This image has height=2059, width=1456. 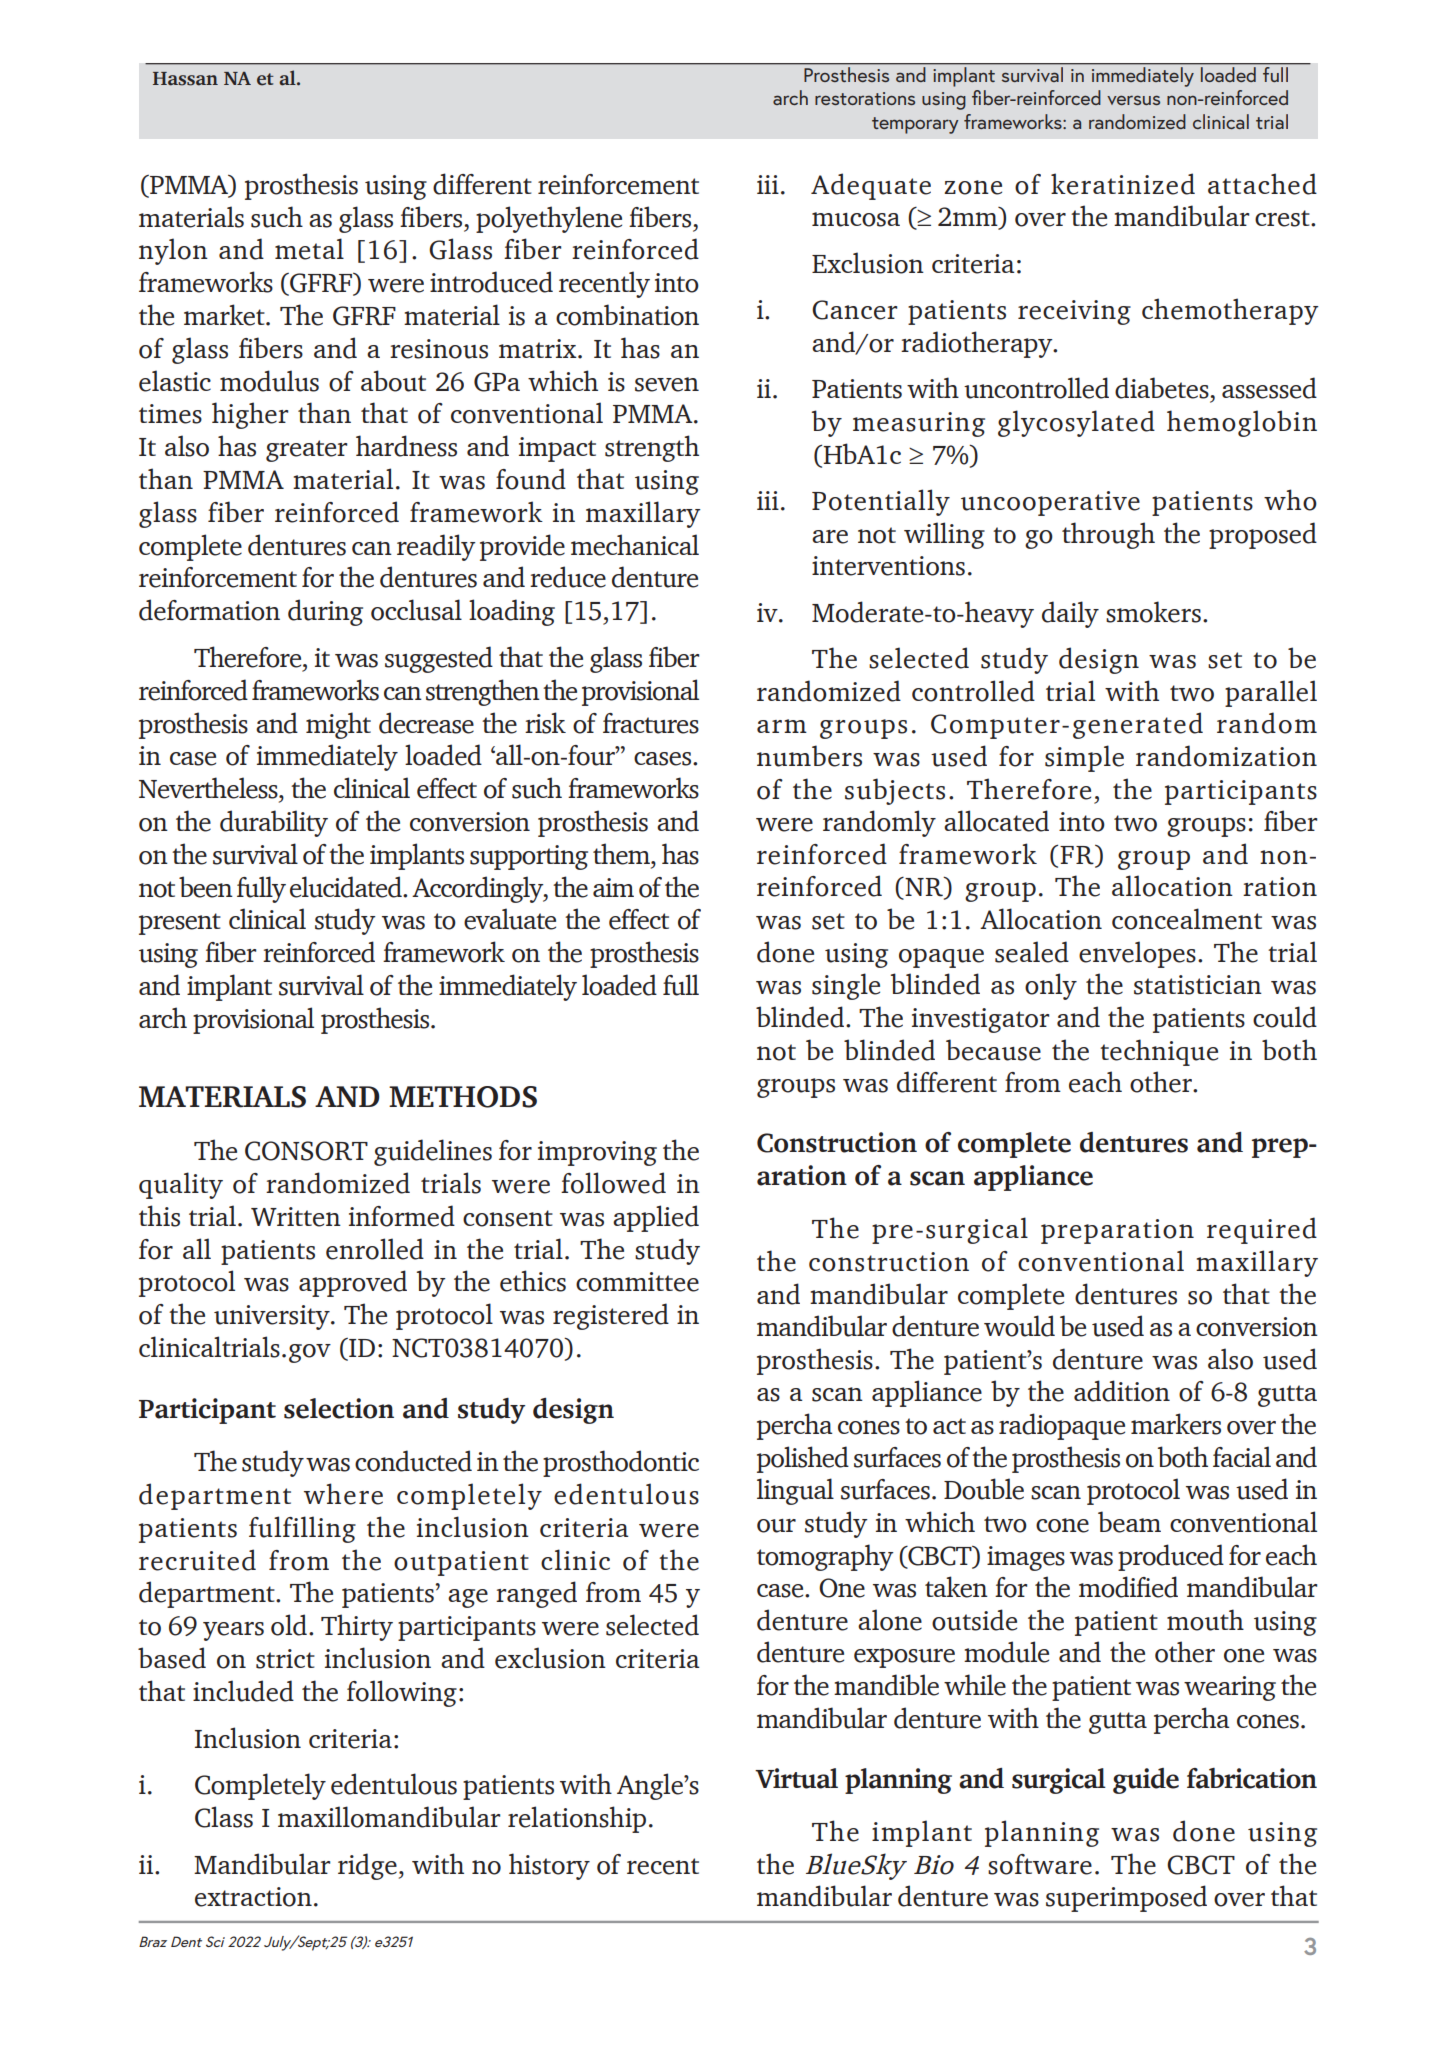 What do you see at coordinates (274, 823) in the image?
I see `durability` at bounding box center [274, 823].
